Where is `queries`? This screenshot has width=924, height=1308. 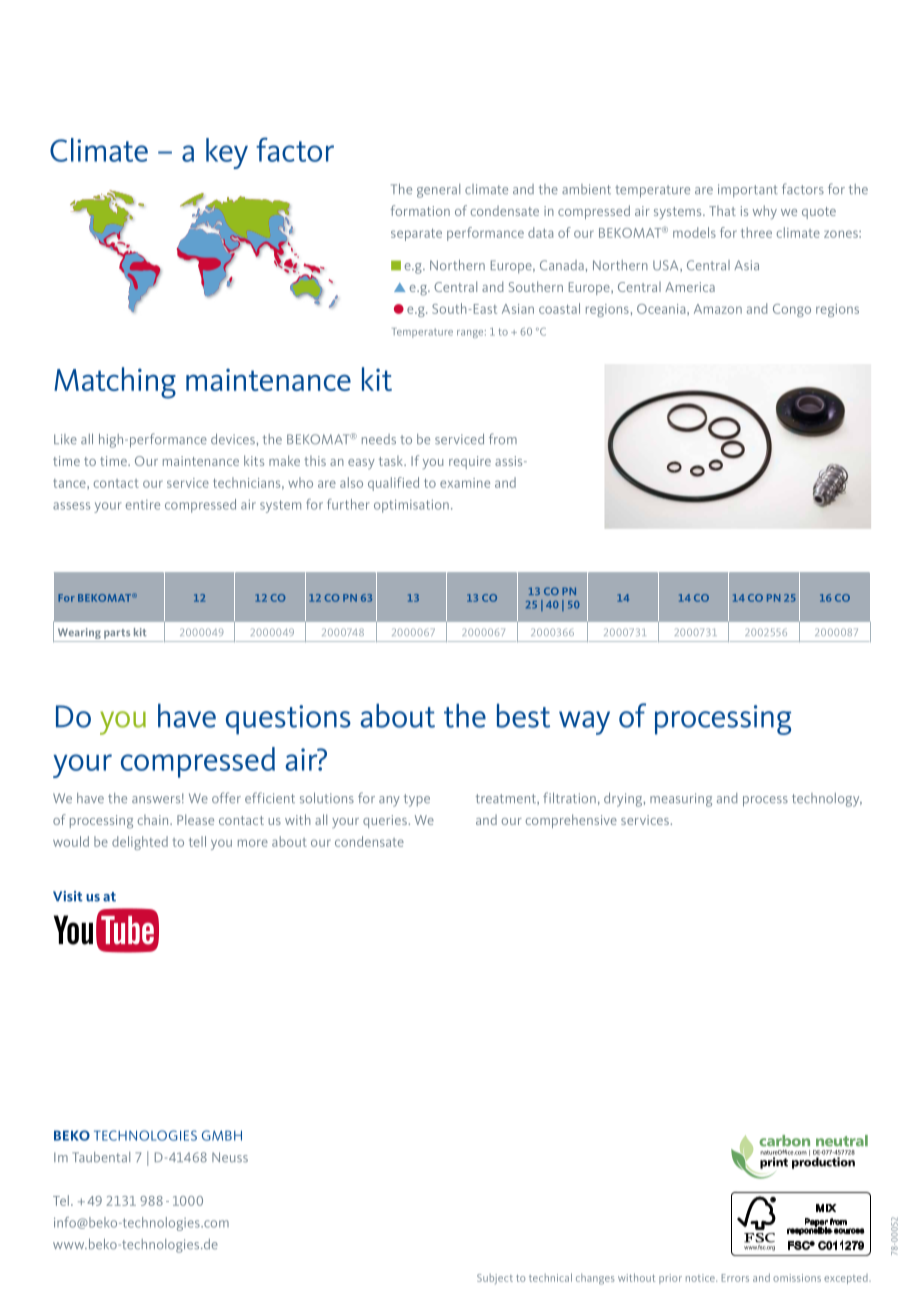
queries is located at coordinates (386, 821).
